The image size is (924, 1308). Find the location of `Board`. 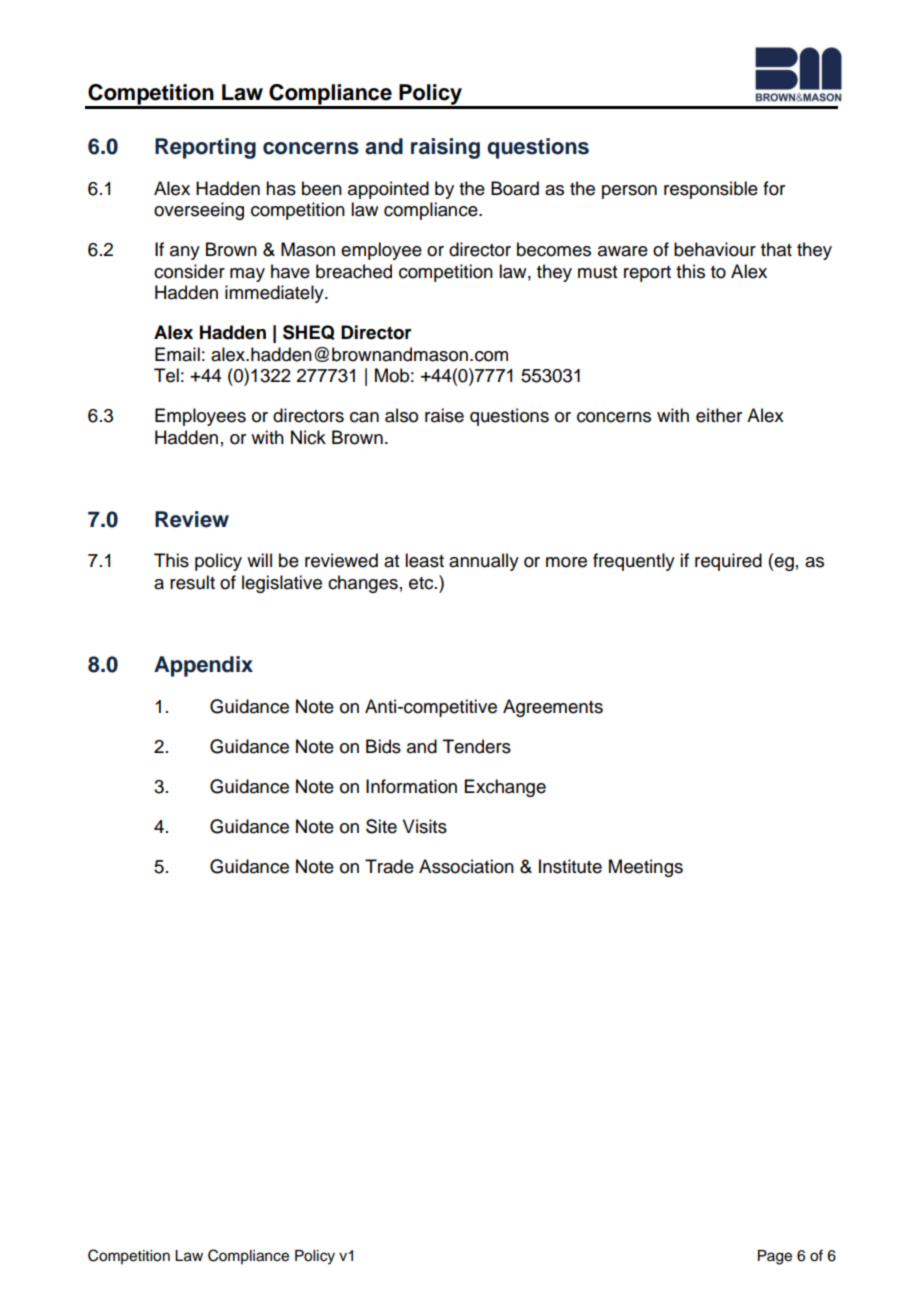

Board is located at coordinates (515, 188).
